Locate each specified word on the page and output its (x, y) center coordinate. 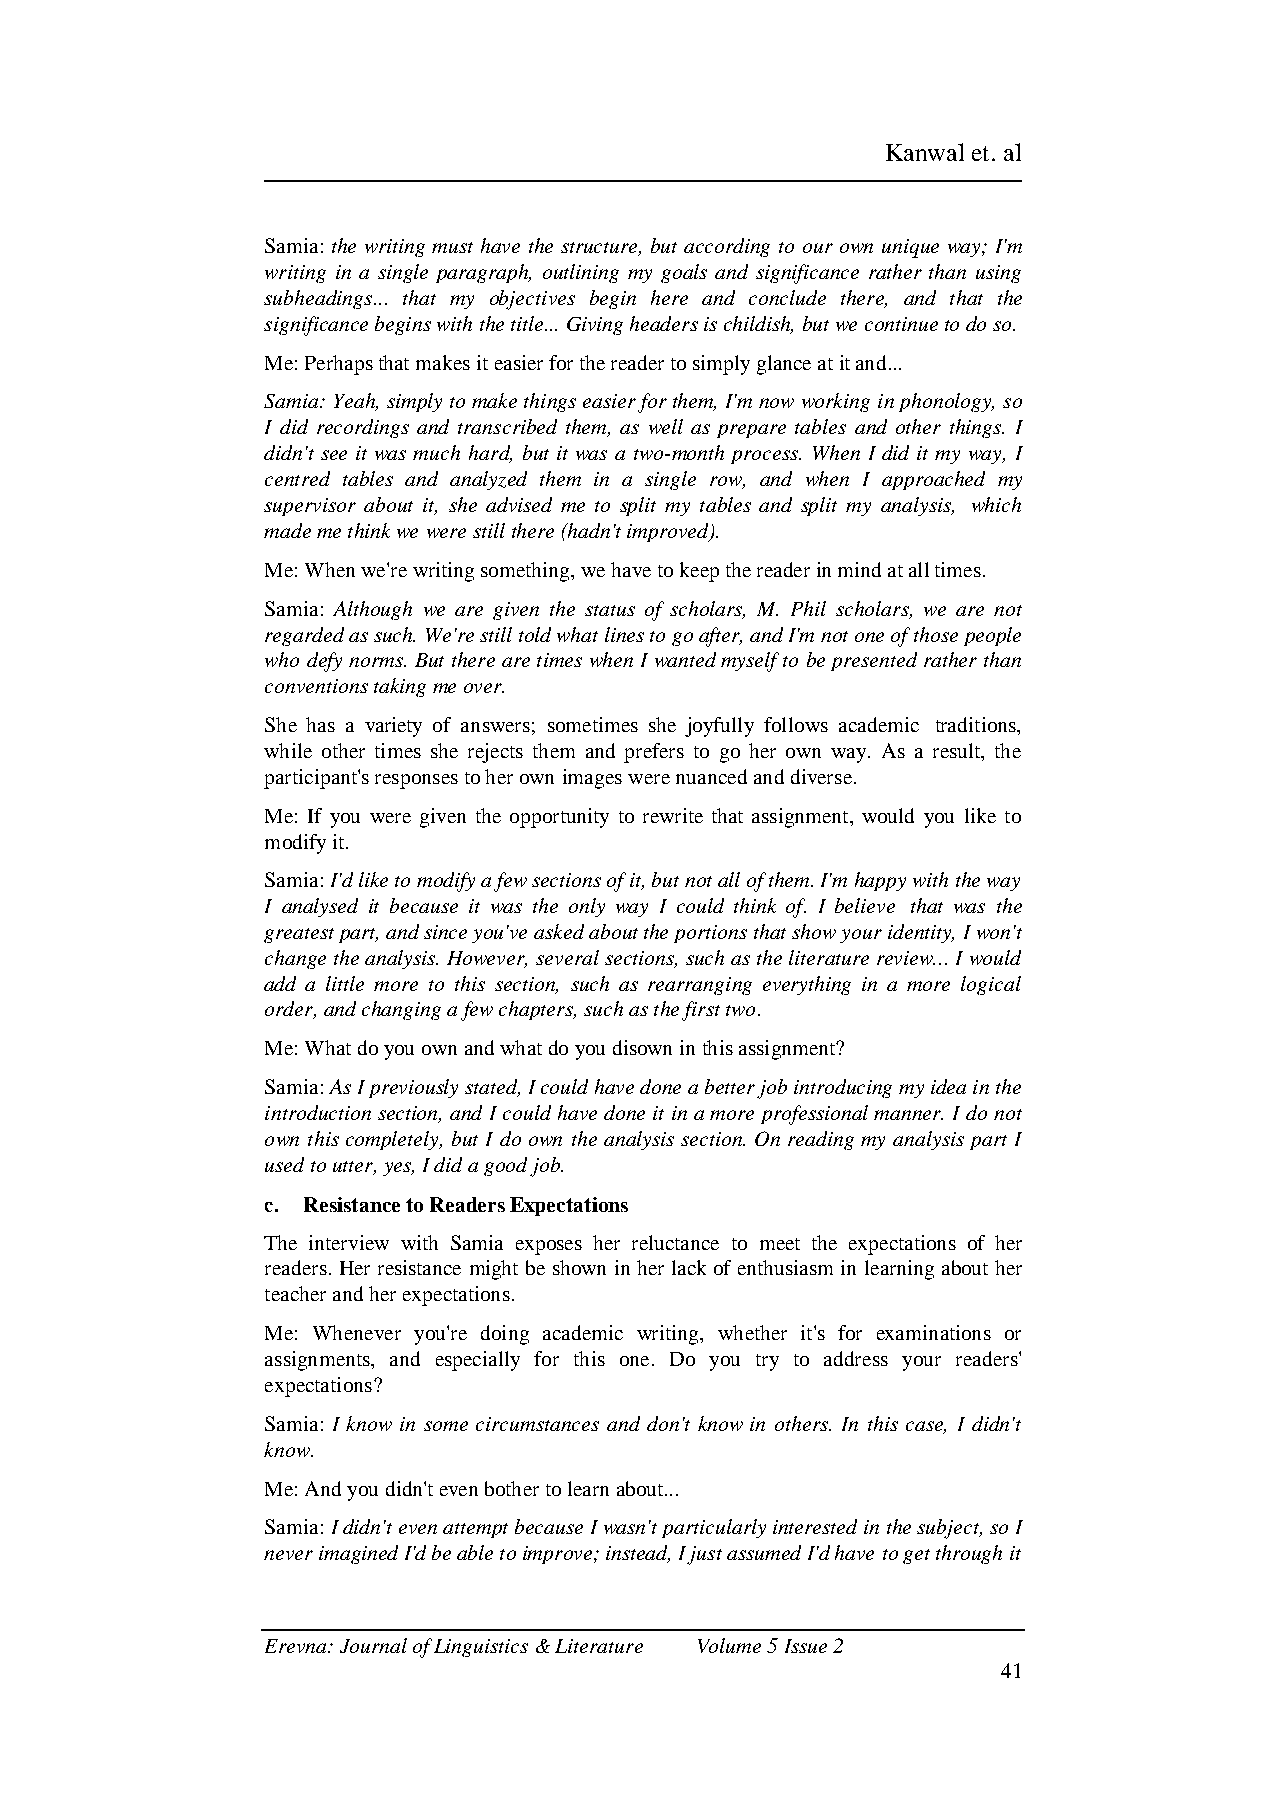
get (916, 1556)
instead (638, 1554)
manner (908, 1115)
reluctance (675, 1242)
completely (393, 1140)
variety (393, 727)
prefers (654, 753)
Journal (373, 1645)
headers (664, 323)
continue (901, 324)
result (958, 752)
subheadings (319, 299)
